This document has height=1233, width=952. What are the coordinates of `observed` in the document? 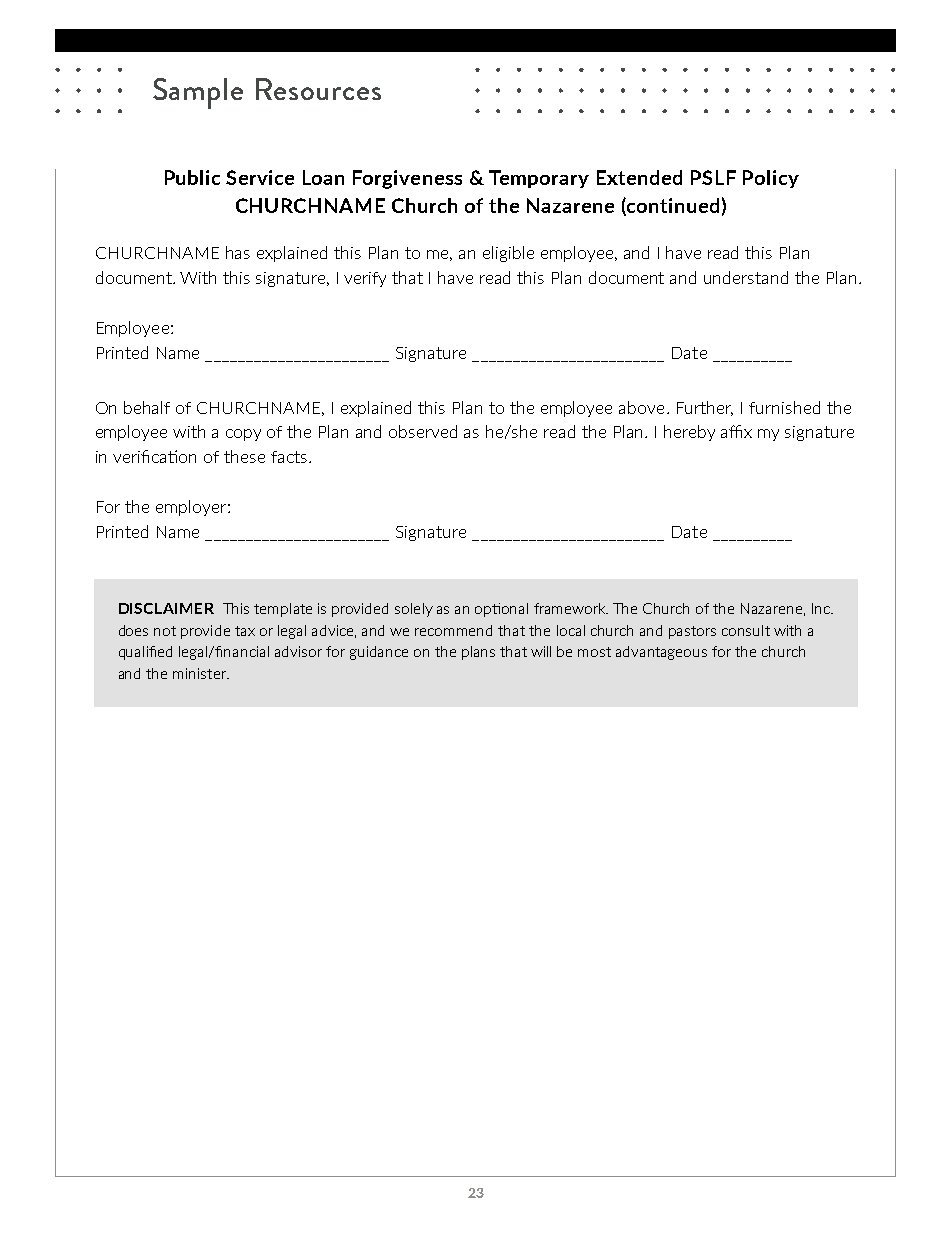 It's located at (423, 431).
